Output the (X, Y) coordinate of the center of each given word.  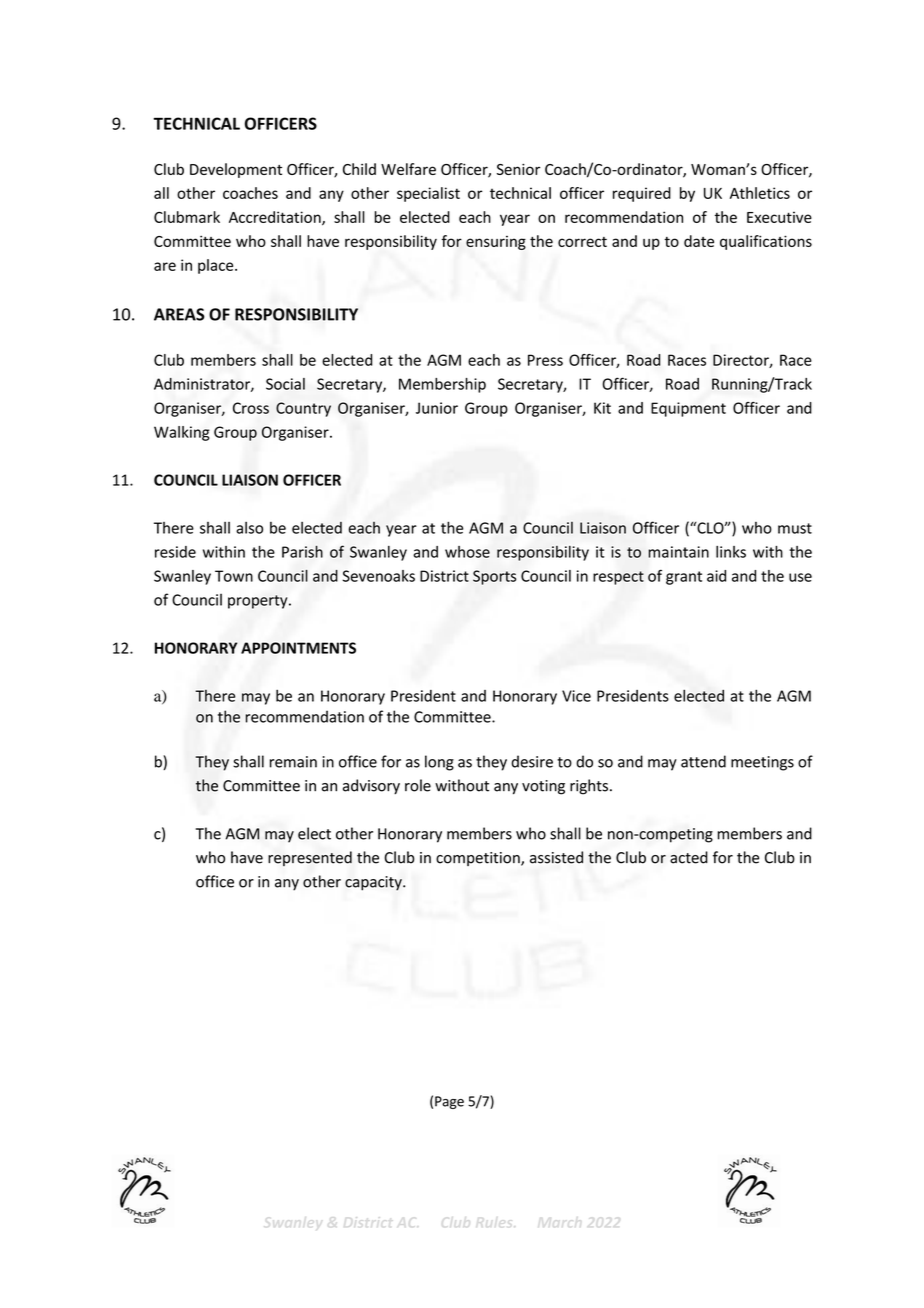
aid (716, 576)
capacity (374, 883)
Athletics (760, 193)
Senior (518, 169)
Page (449, 1102)
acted (689, 857)
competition (479, 859)
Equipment (688, 409)
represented (310, 858)
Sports (494, 577)
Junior (437, 408)
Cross (251, 408)
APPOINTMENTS (298, 648)
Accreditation (276, 218)
